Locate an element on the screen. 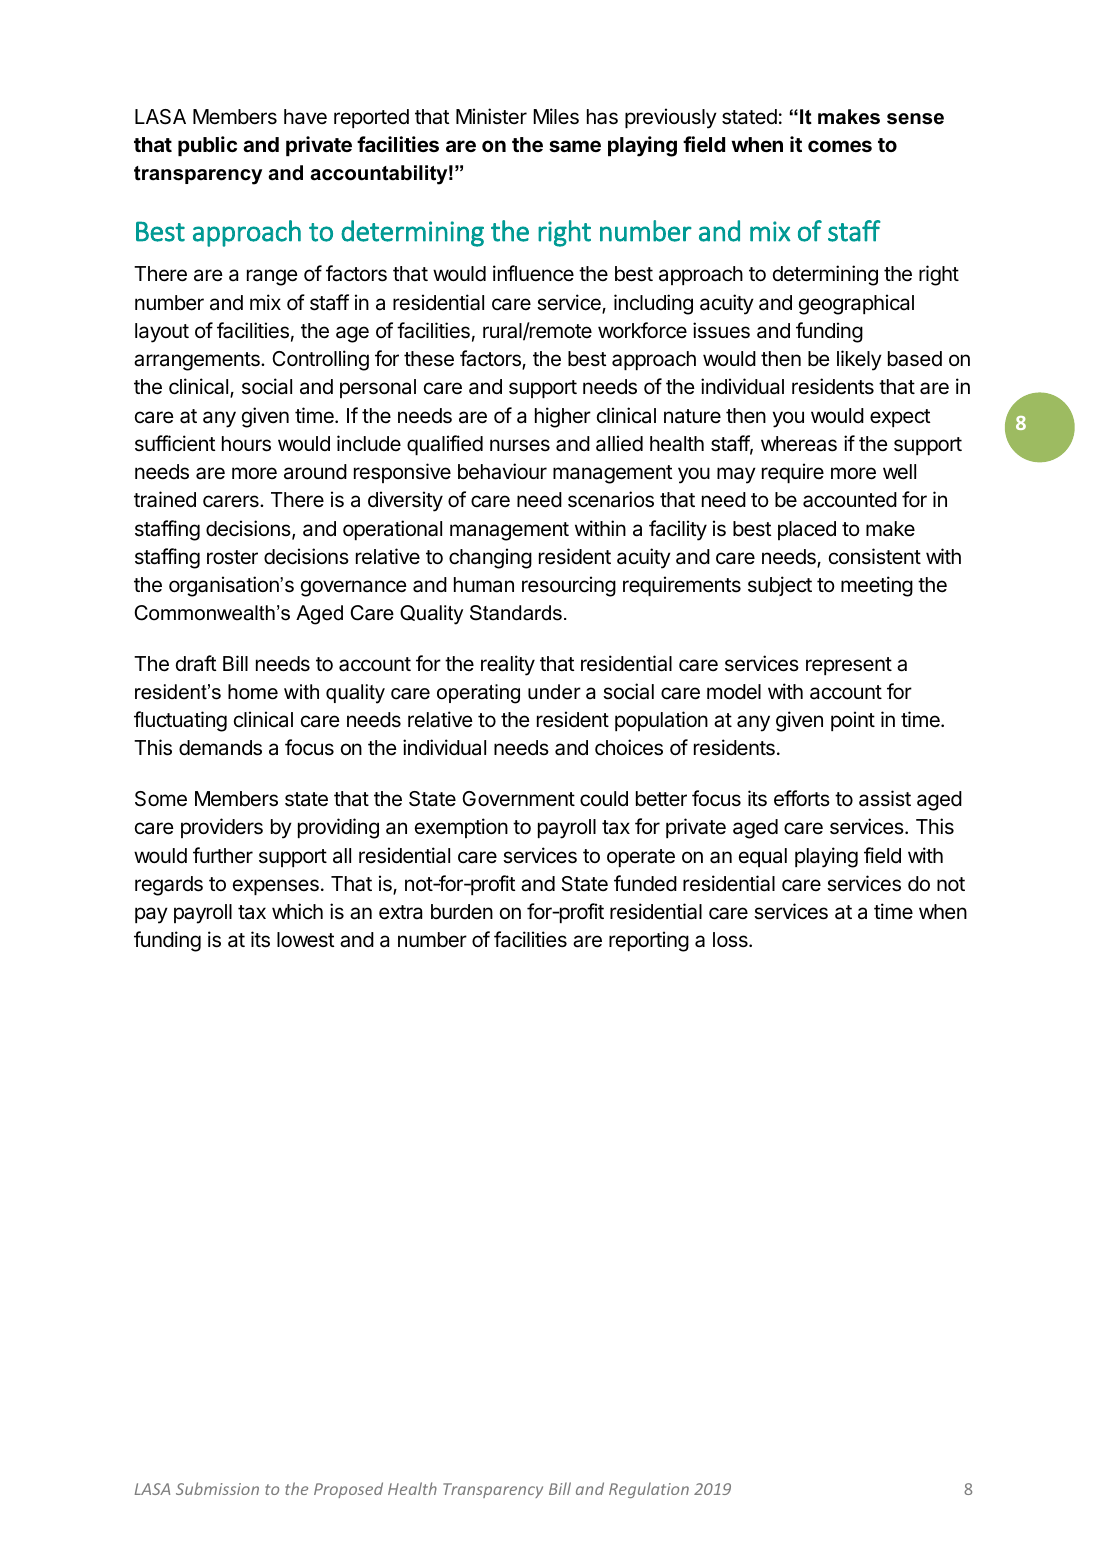  whereas is located at coordinates (799, 444).
